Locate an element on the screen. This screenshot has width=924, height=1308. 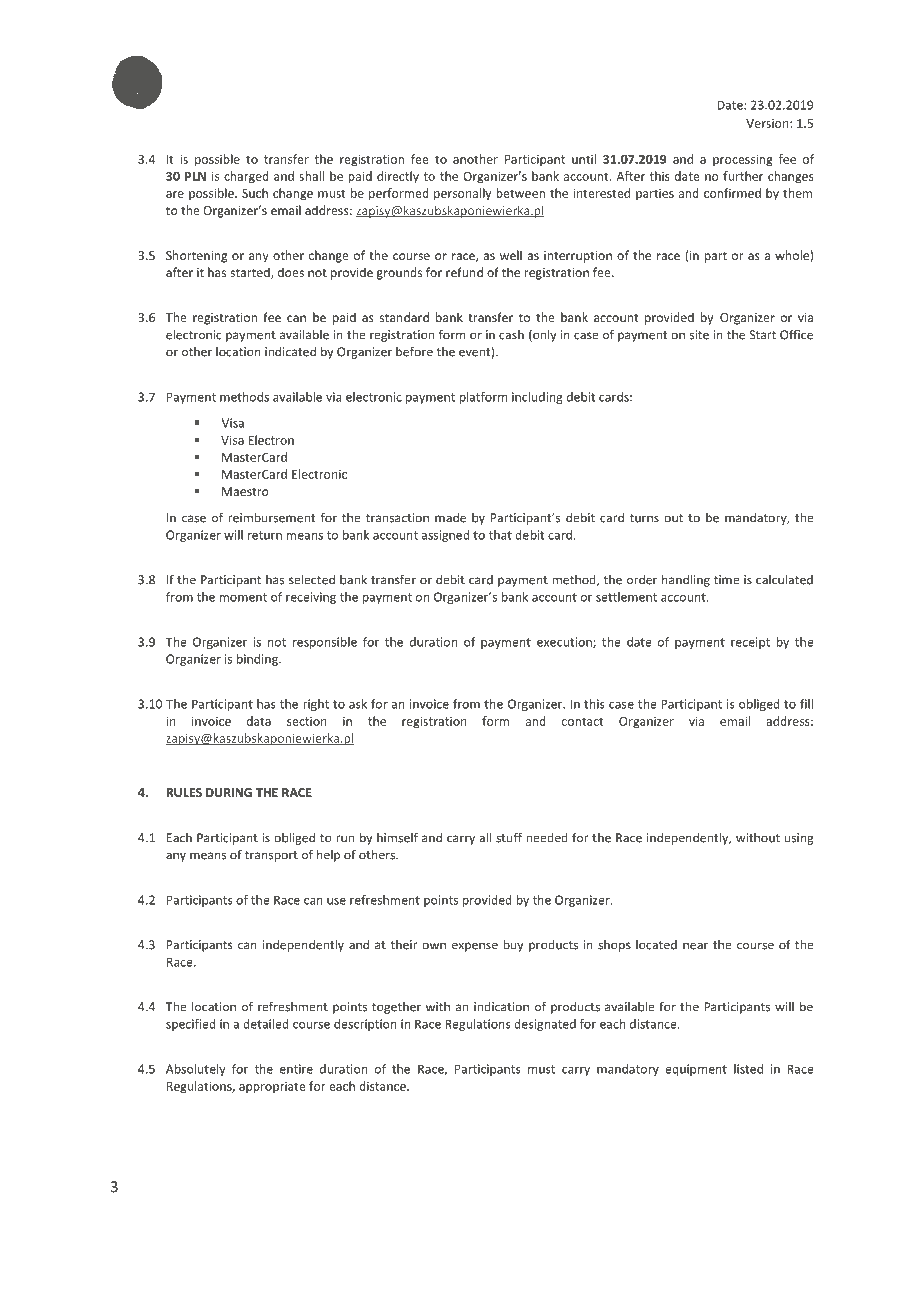
receipt is located at coordinates (750, 643).
